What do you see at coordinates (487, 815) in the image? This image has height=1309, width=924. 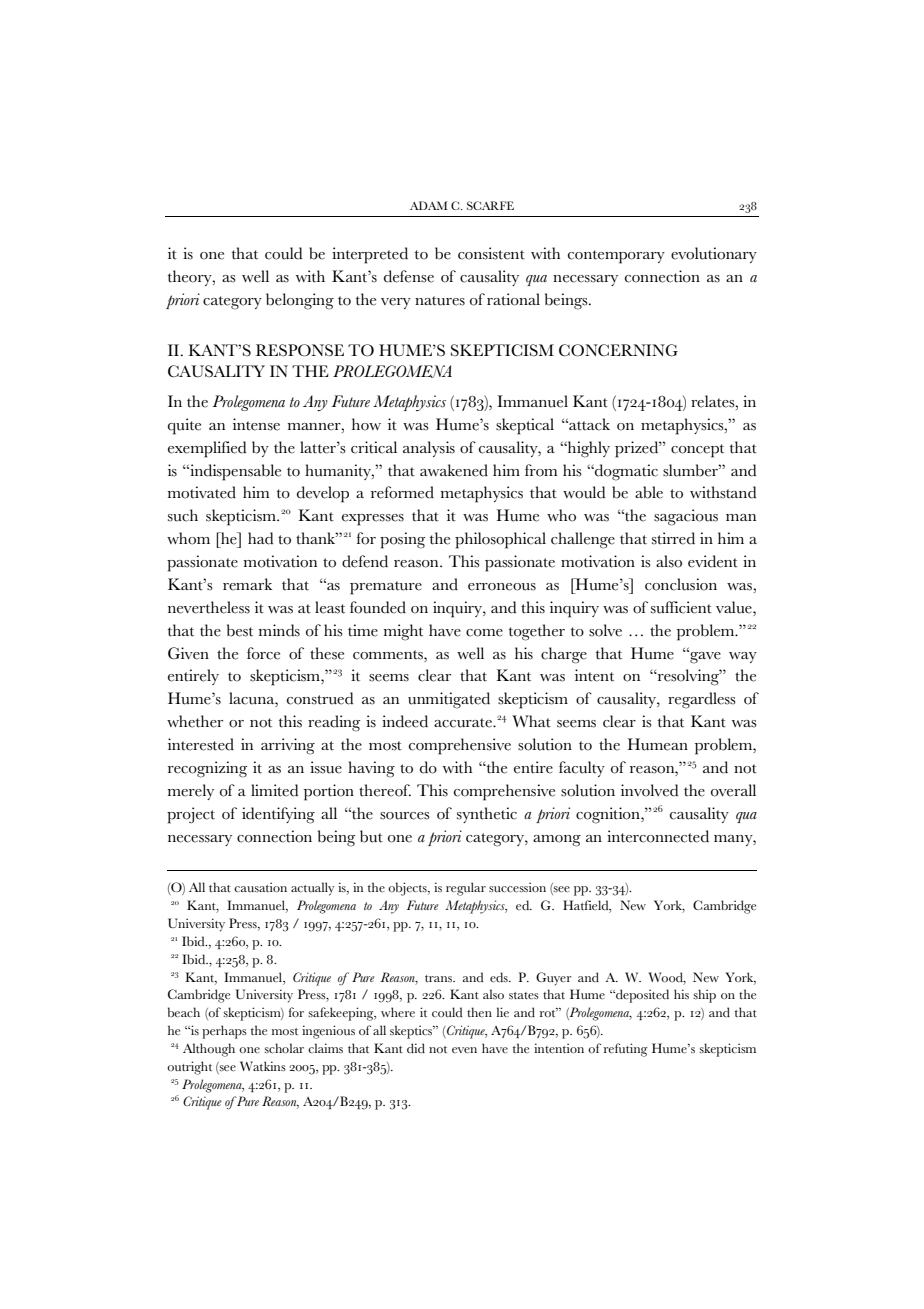 I see `synthetic` at bounding box center [487, 815].
